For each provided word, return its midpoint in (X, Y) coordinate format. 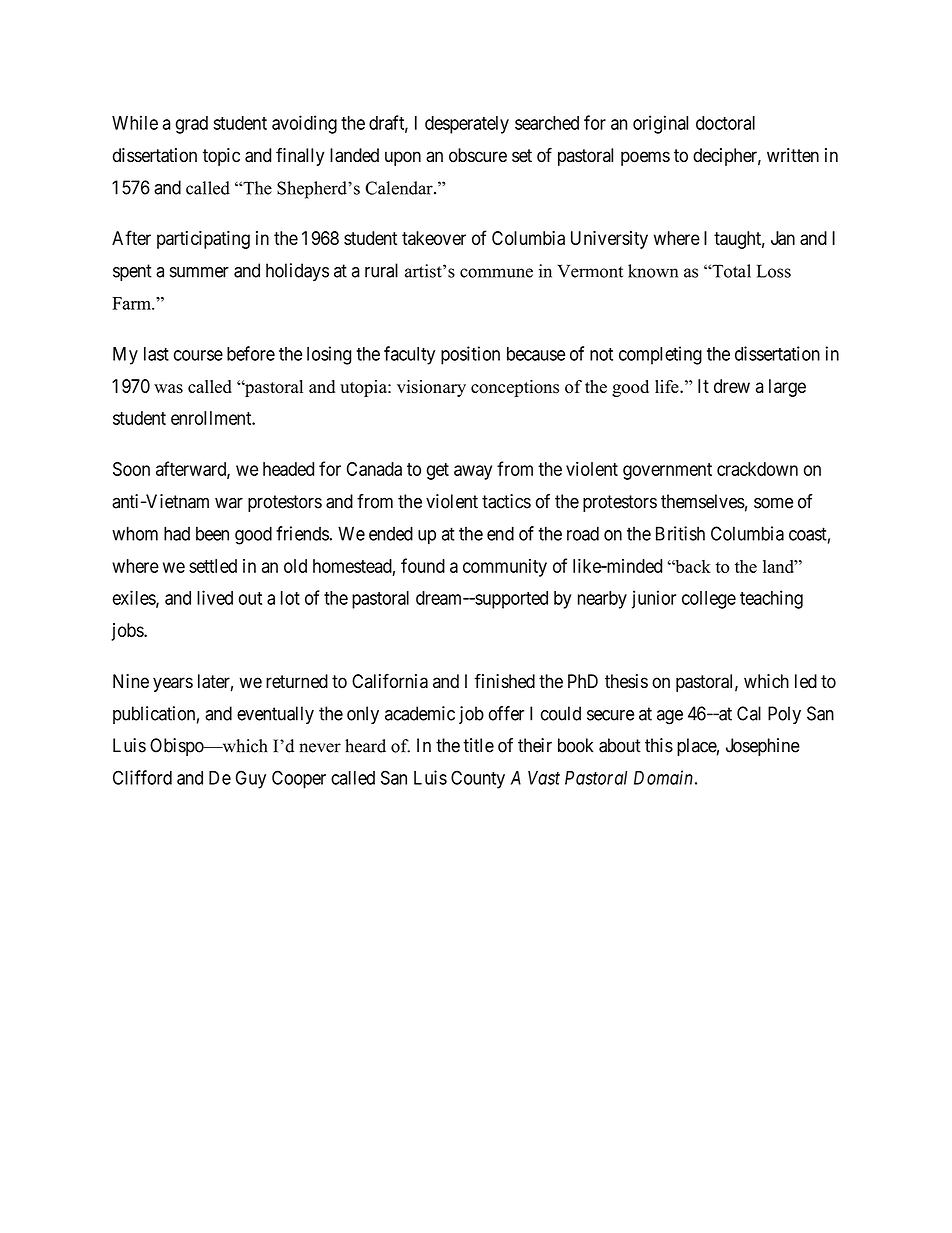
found (423, 565)
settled (213, 566)
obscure (478, 155)
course (198, 355)
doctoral (725, 123)
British (680, 533)
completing (660, 355)
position (470, 355)
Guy (251, 779)
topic (221, 157)
